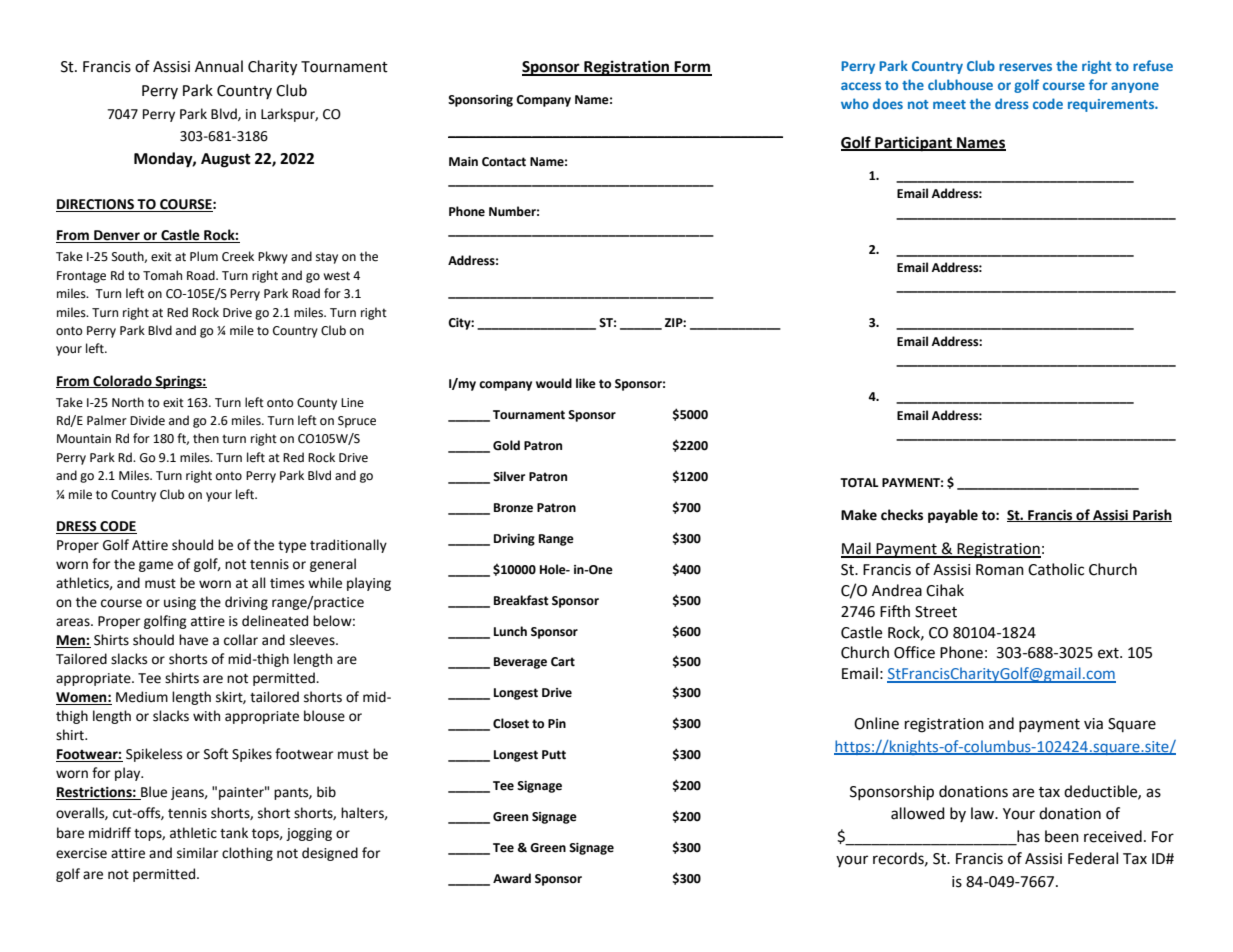  I want to click on Roman, so click(1000, 570).
